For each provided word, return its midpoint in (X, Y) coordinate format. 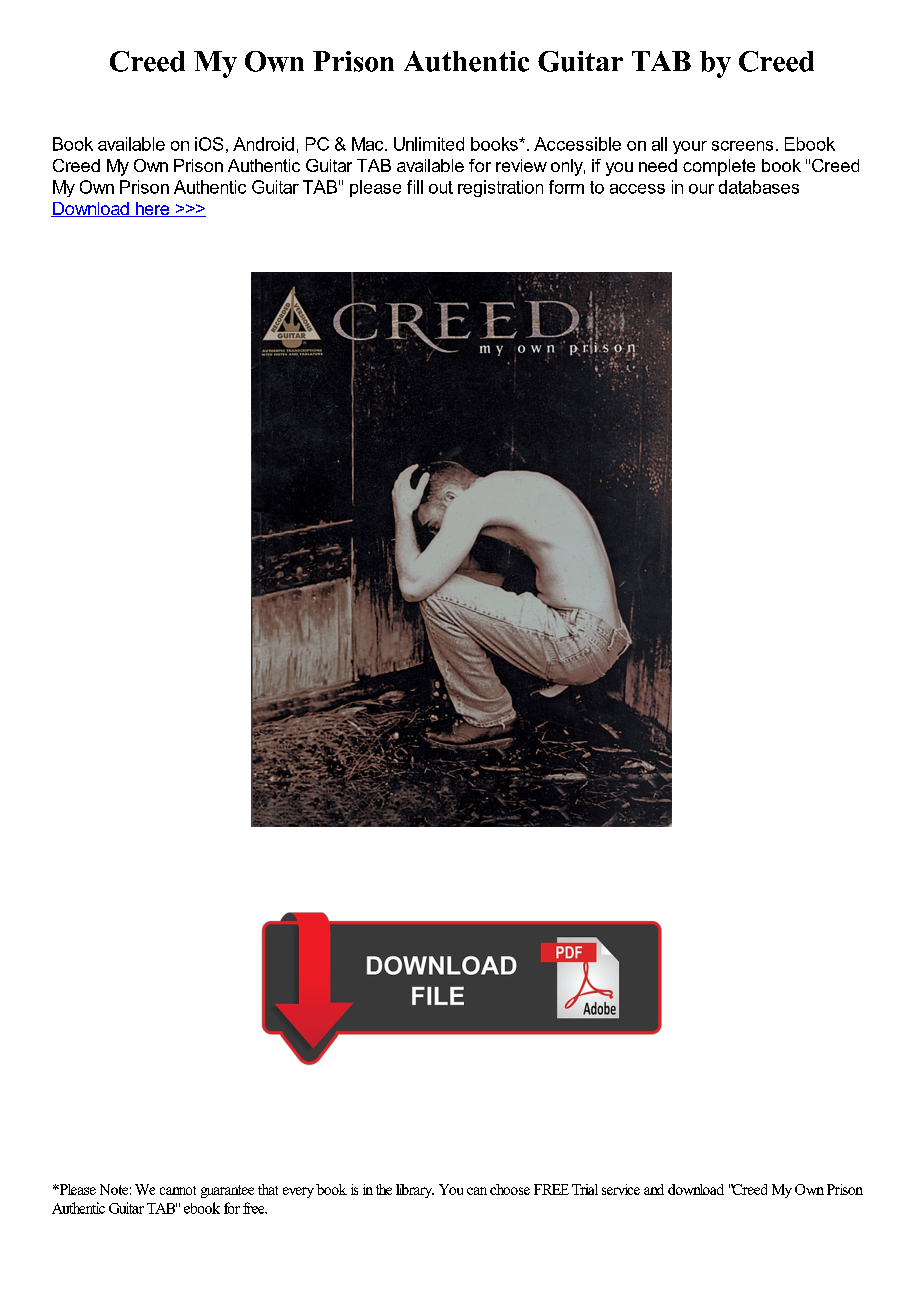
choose (510, 1189)
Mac (369, 144)
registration (500, 188)
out (441, 187)
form (566, 187)
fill (415, 187)
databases (759, 187)
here (152, 209)
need (658, 165)
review (521, 165)
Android (263, 144)
